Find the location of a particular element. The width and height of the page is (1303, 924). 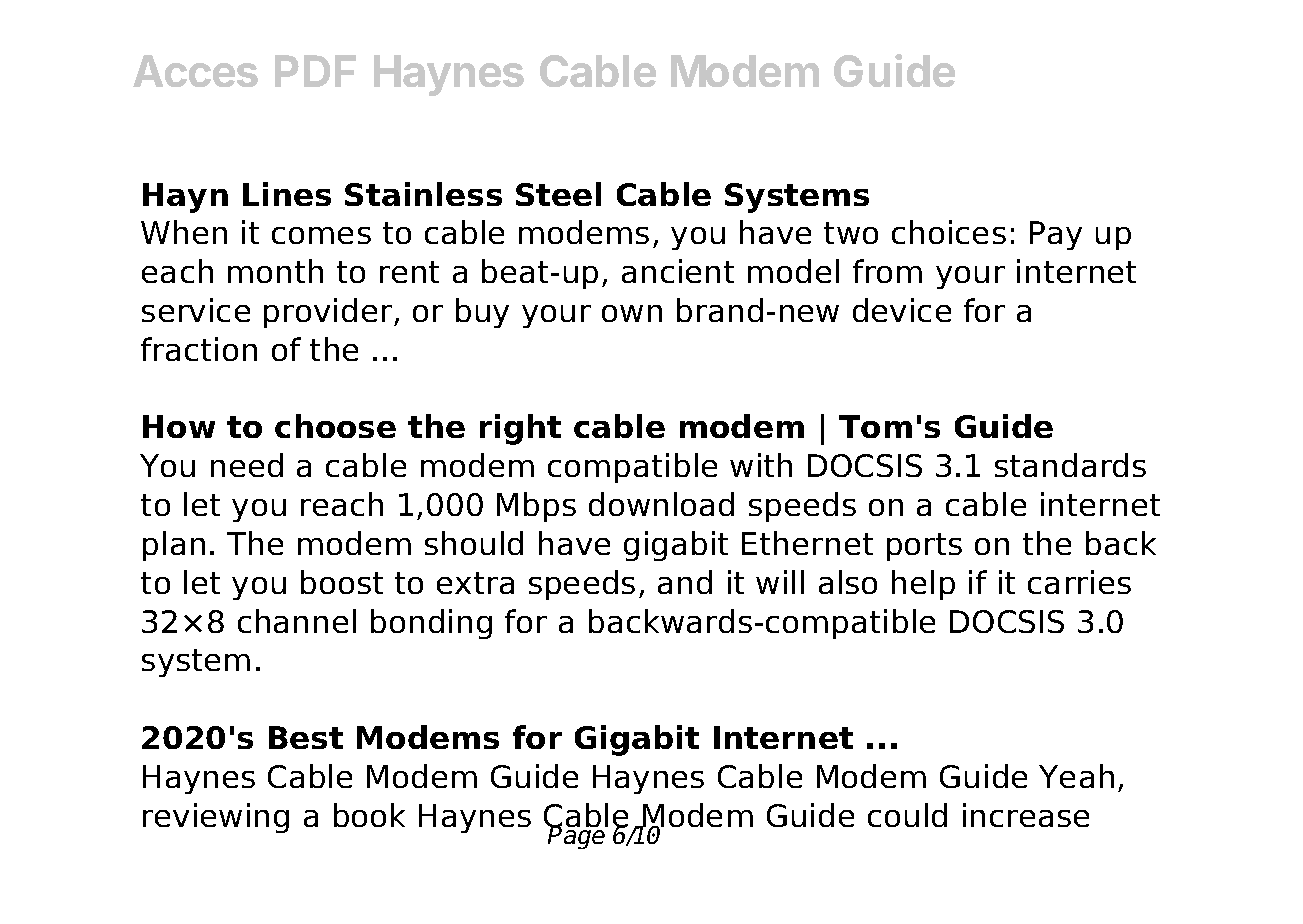

increase is located at coordinates (1026, 815).
